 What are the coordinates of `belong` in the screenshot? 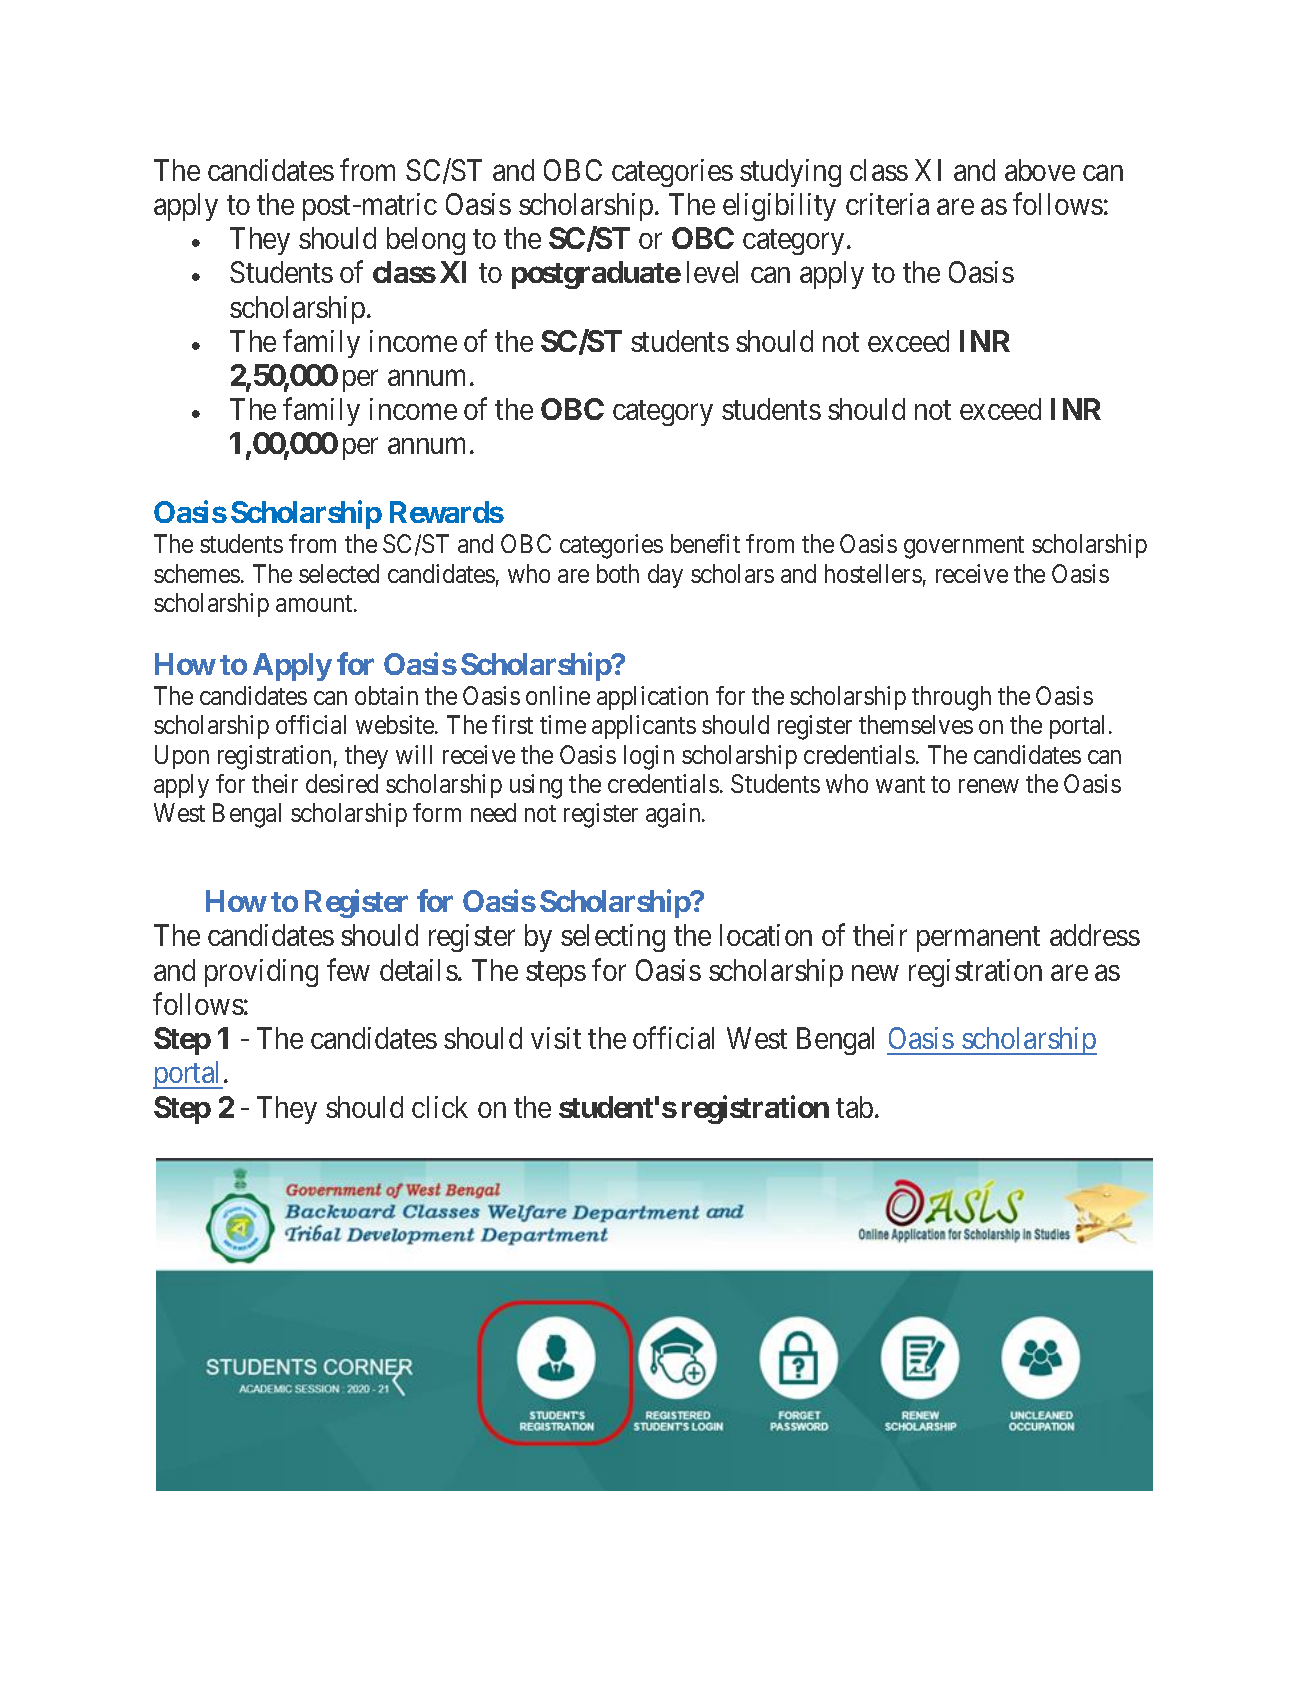 It's located at (426, 241).
